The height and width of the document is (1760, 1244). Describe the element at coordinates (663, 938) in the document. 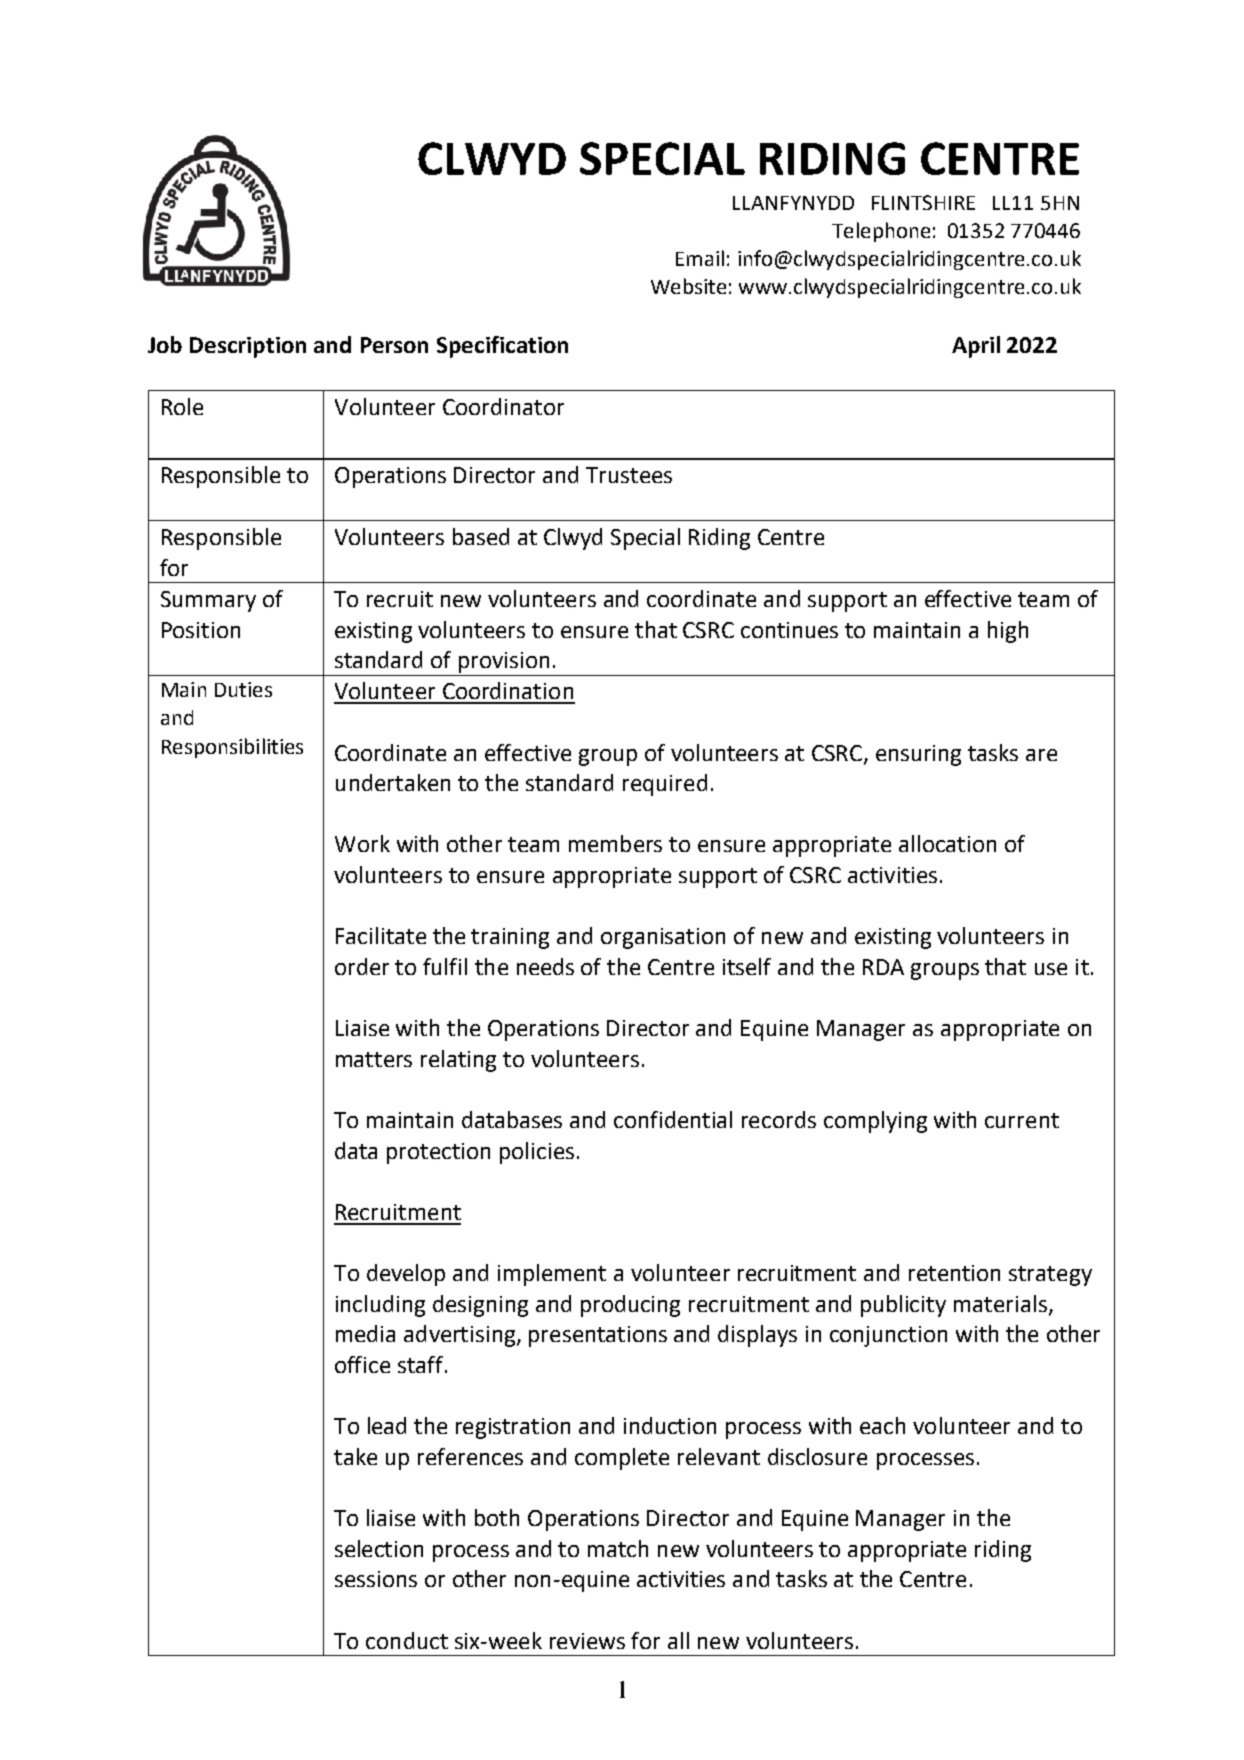

I see `organisation` at that location.
